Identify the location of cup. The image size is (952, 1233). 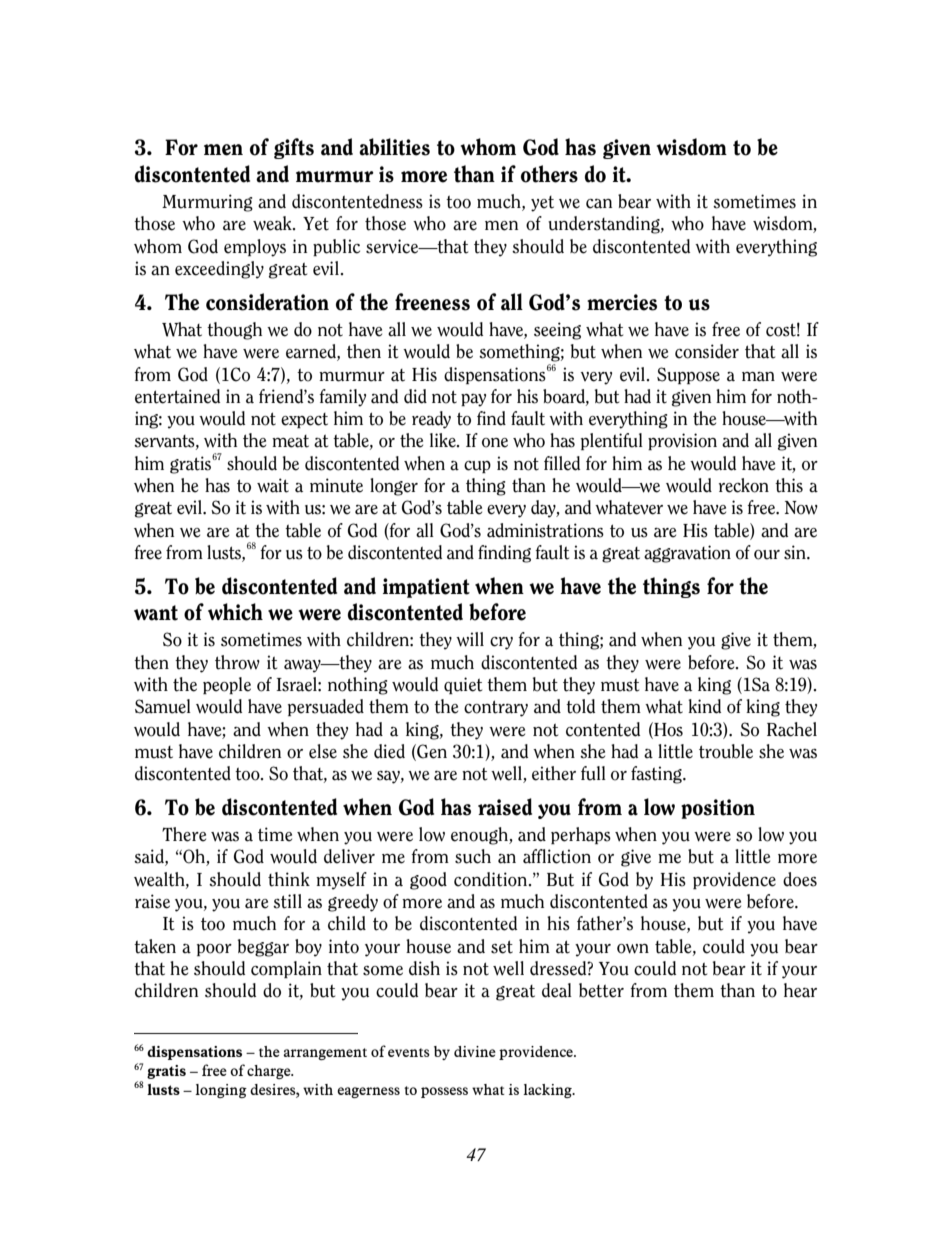
(477, 467).
